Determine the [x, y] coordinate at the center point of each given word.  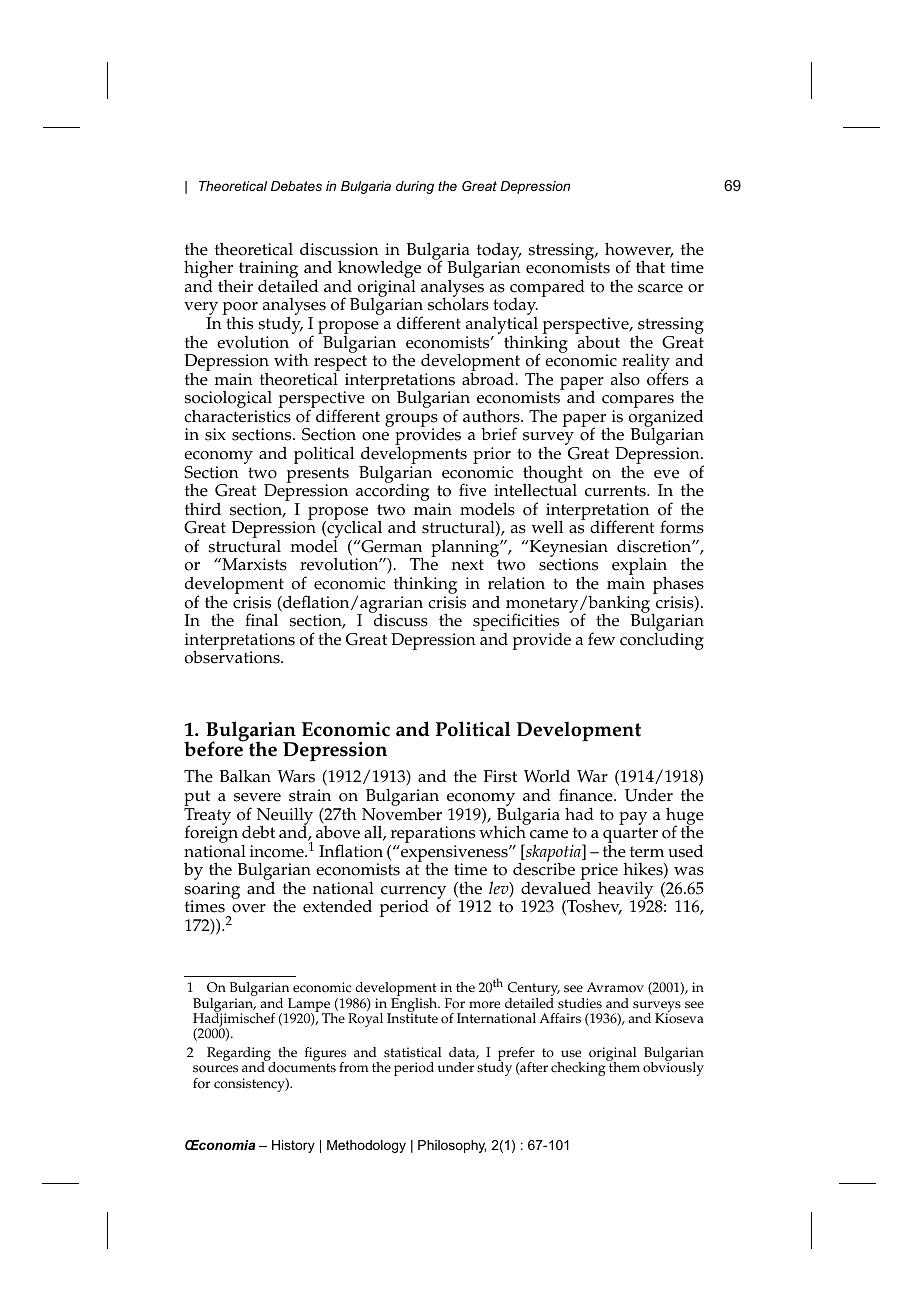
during [415, 187]
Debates [296, 186]
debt [258, 832]
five [472, 490]
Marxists [253, 564]
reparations [432, 836]
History [293, 1146]
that [650, 266]
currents [616, 491]
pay [633, 818]
